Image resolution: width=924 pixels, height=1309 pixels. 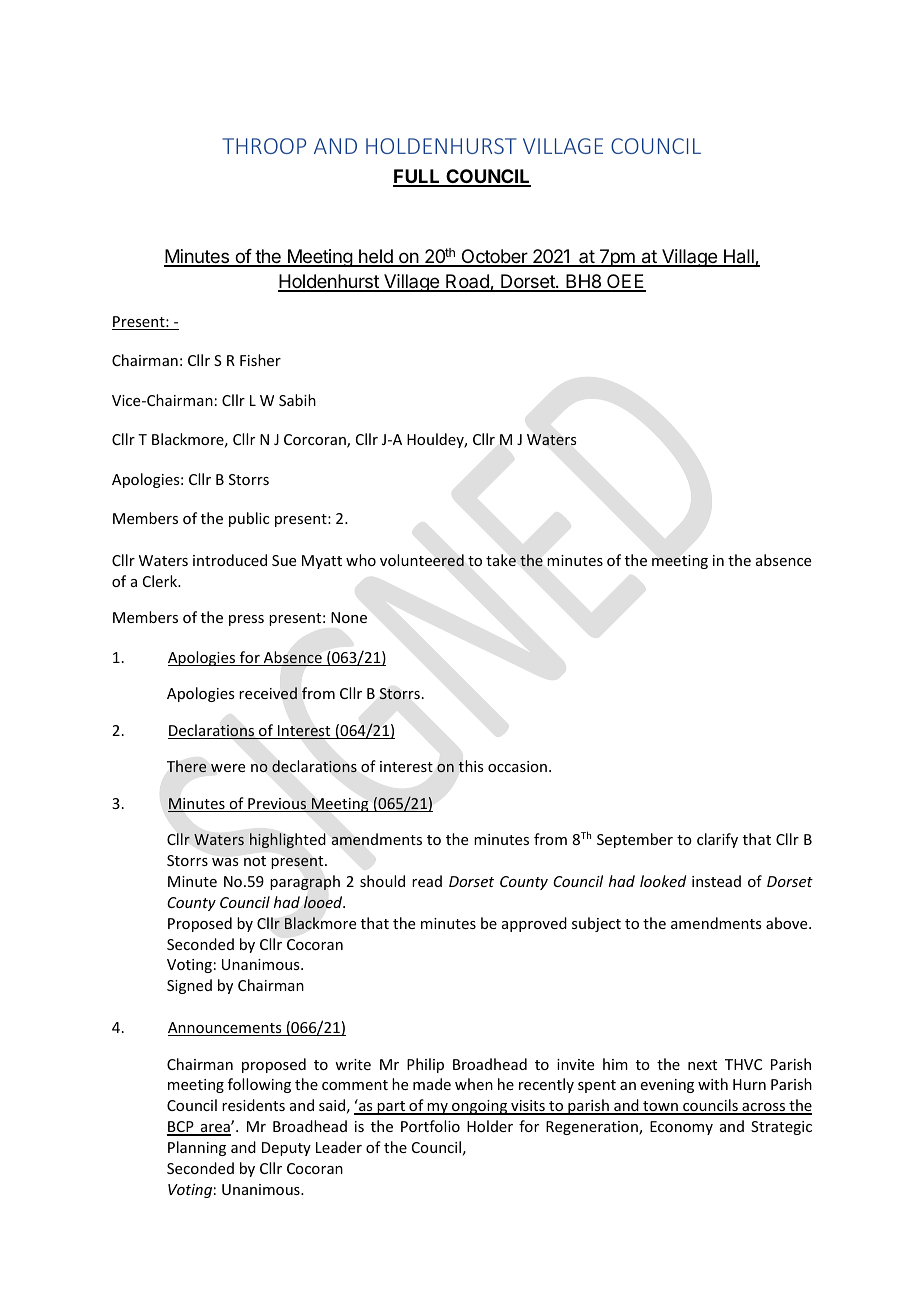 I want to click on ongoing, so click(x=480, y=1107).
